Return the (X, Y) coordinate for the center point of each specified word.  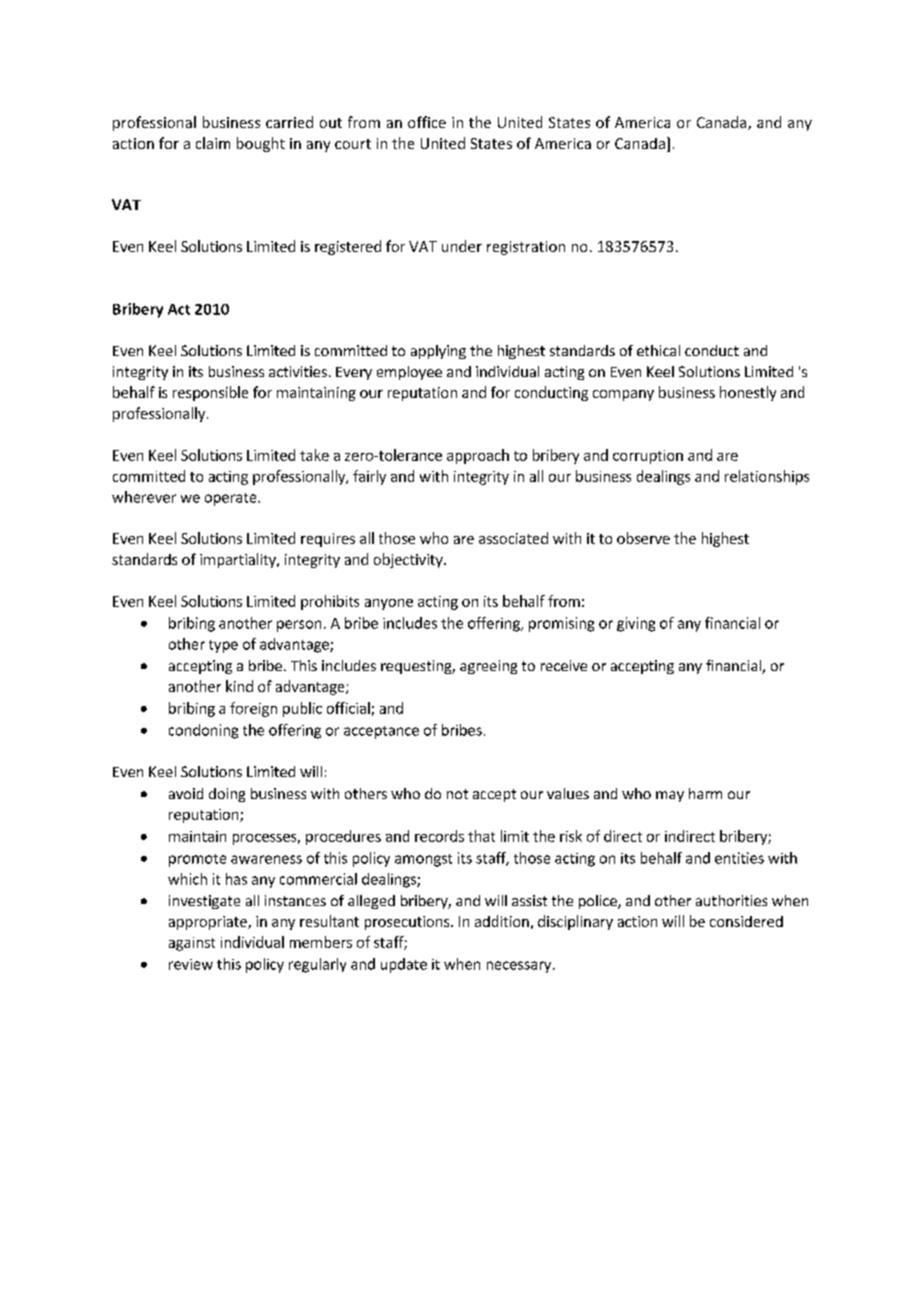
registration (526, 248)
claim (213, 143)
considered (746, 921)
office (427, 122)
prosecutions (408, 923)
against (192, 944)
